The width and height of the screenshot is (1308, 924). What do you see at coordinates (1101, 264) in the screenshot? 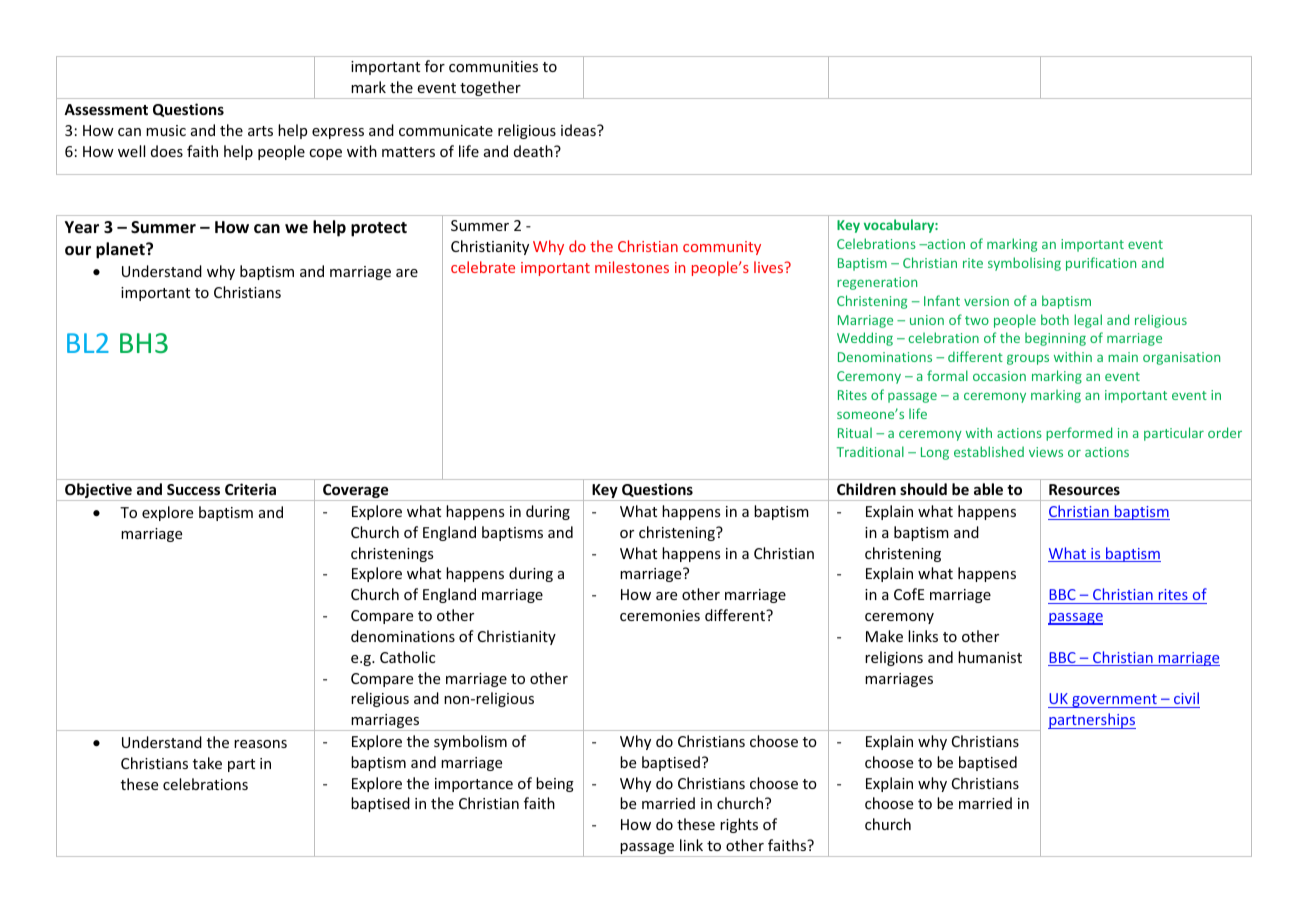
I see `purification` at bounding box center [1101, 264].
